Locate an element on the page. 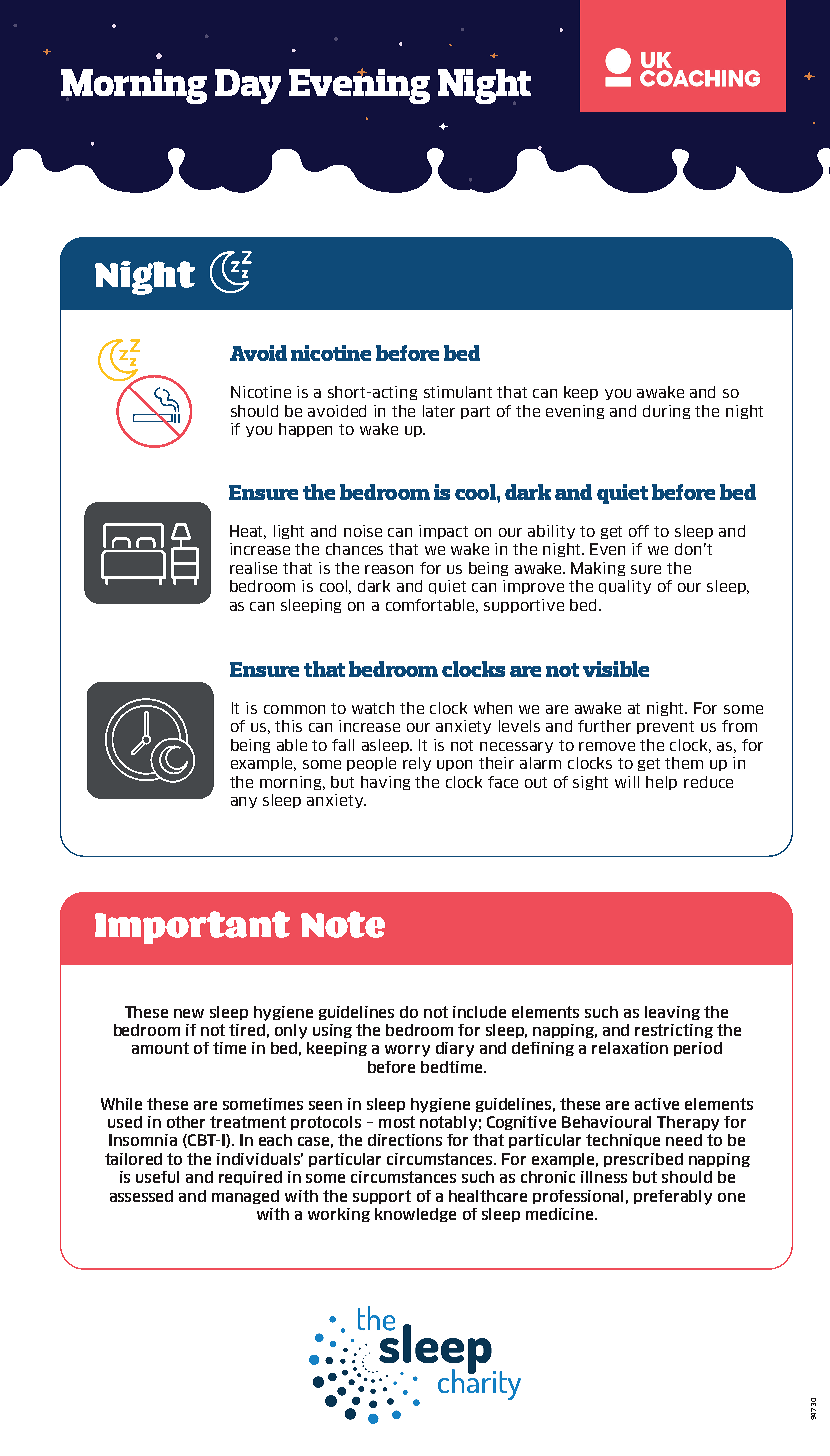 The height and width of the document is (1456, 830). Day is located at coordinates (248, 86).
